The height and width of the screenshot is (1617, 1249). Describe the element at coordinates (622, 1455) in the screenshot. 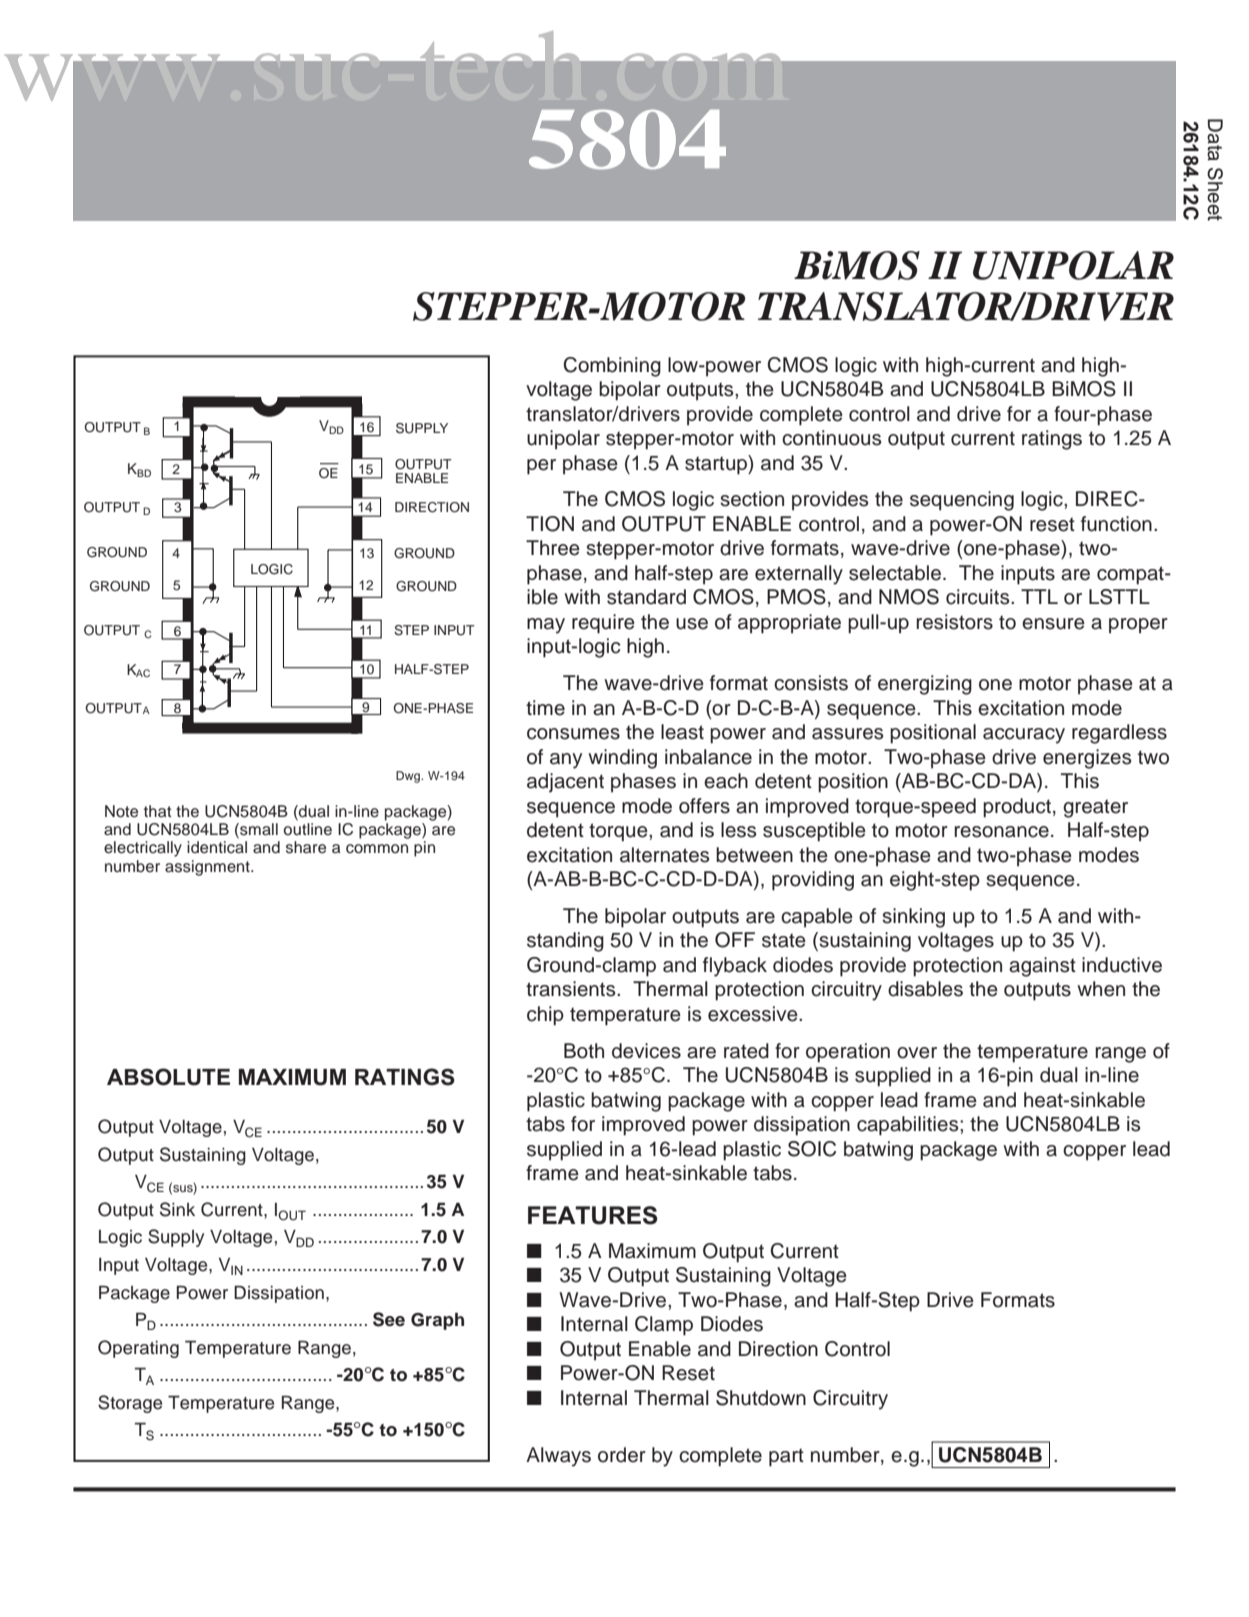

I see `order` at that location.
